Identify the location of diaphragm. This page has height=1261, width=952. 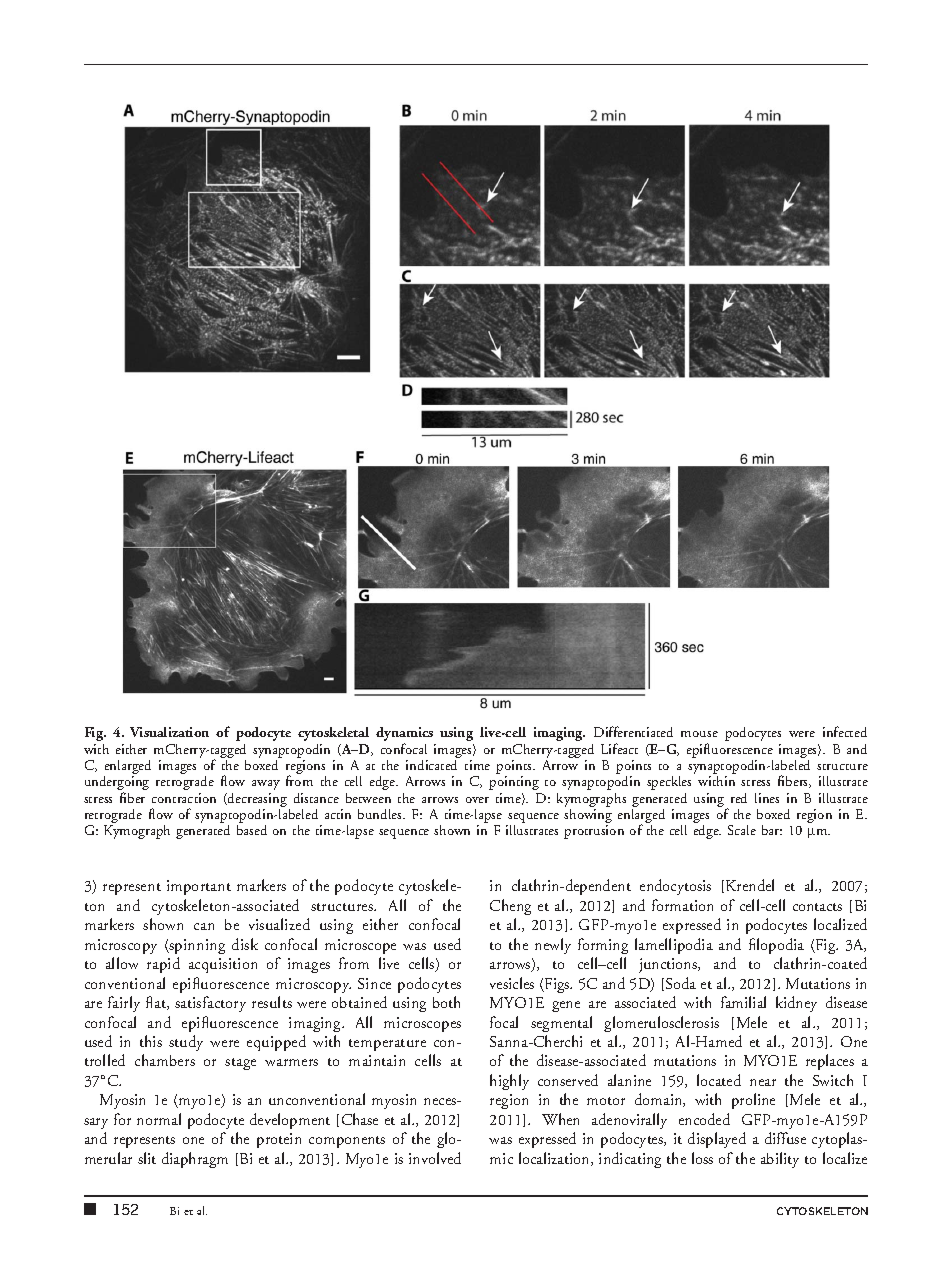
(195, 1160).
